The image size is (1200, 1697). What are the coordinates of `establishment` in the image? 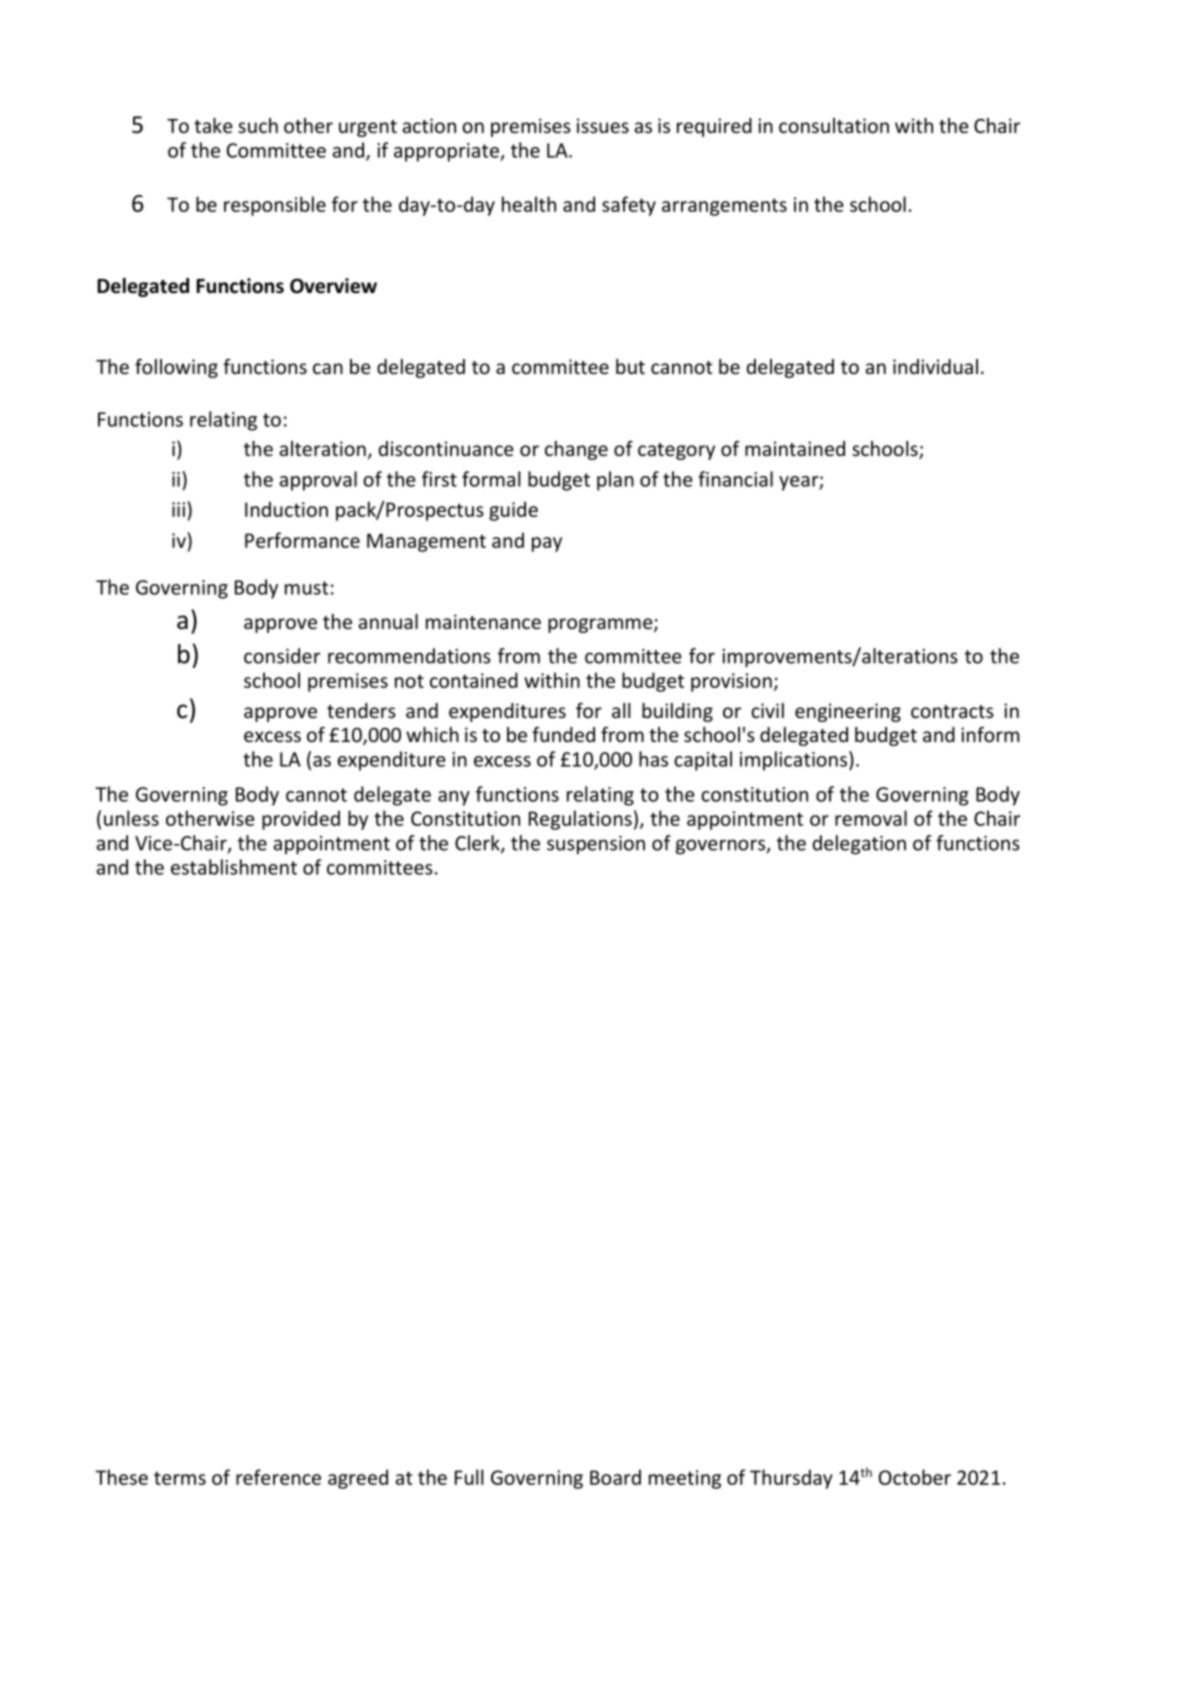 It's located at (234, 867).
